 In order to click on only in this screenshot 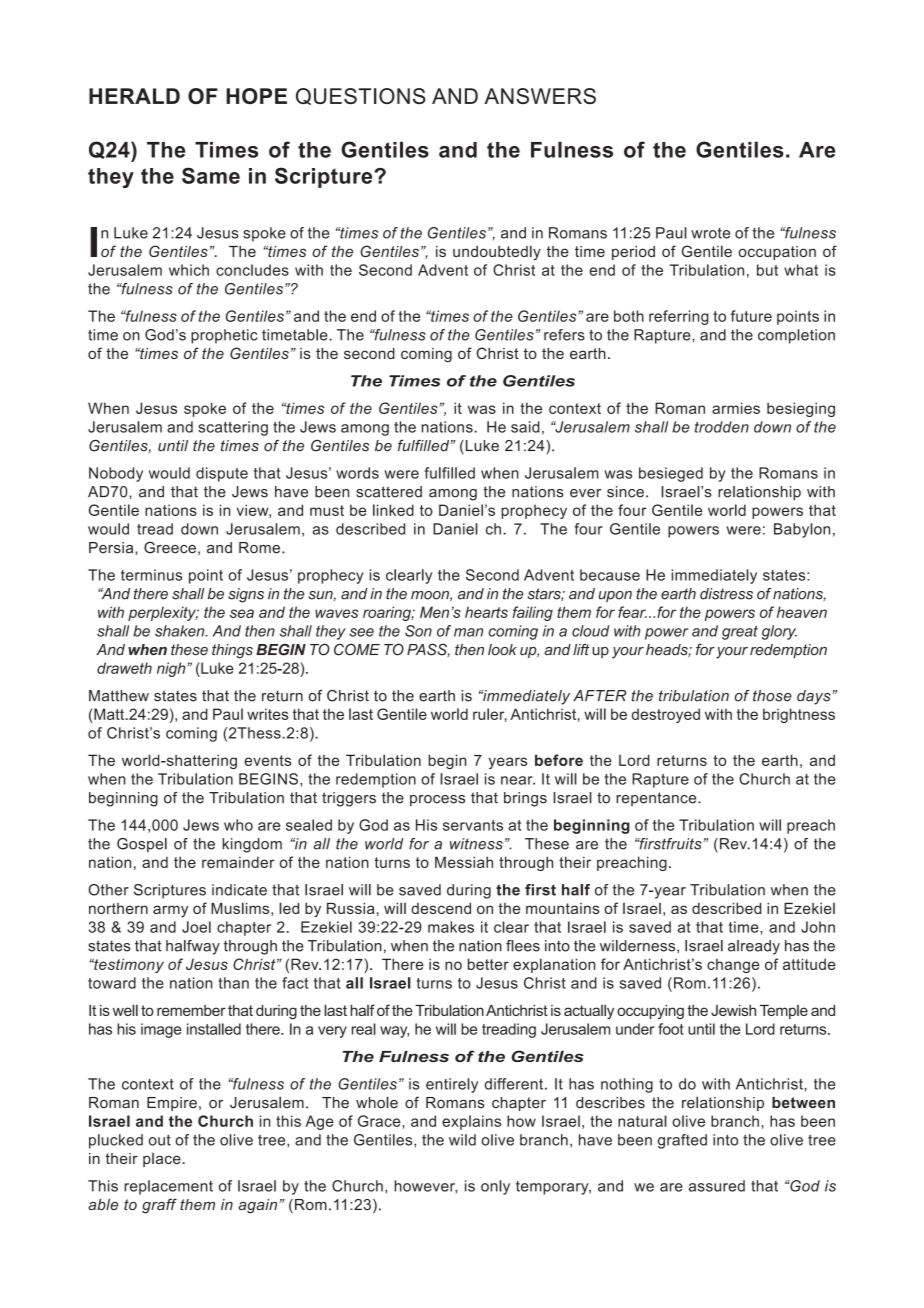, I will do `click(495, 1187)`.
